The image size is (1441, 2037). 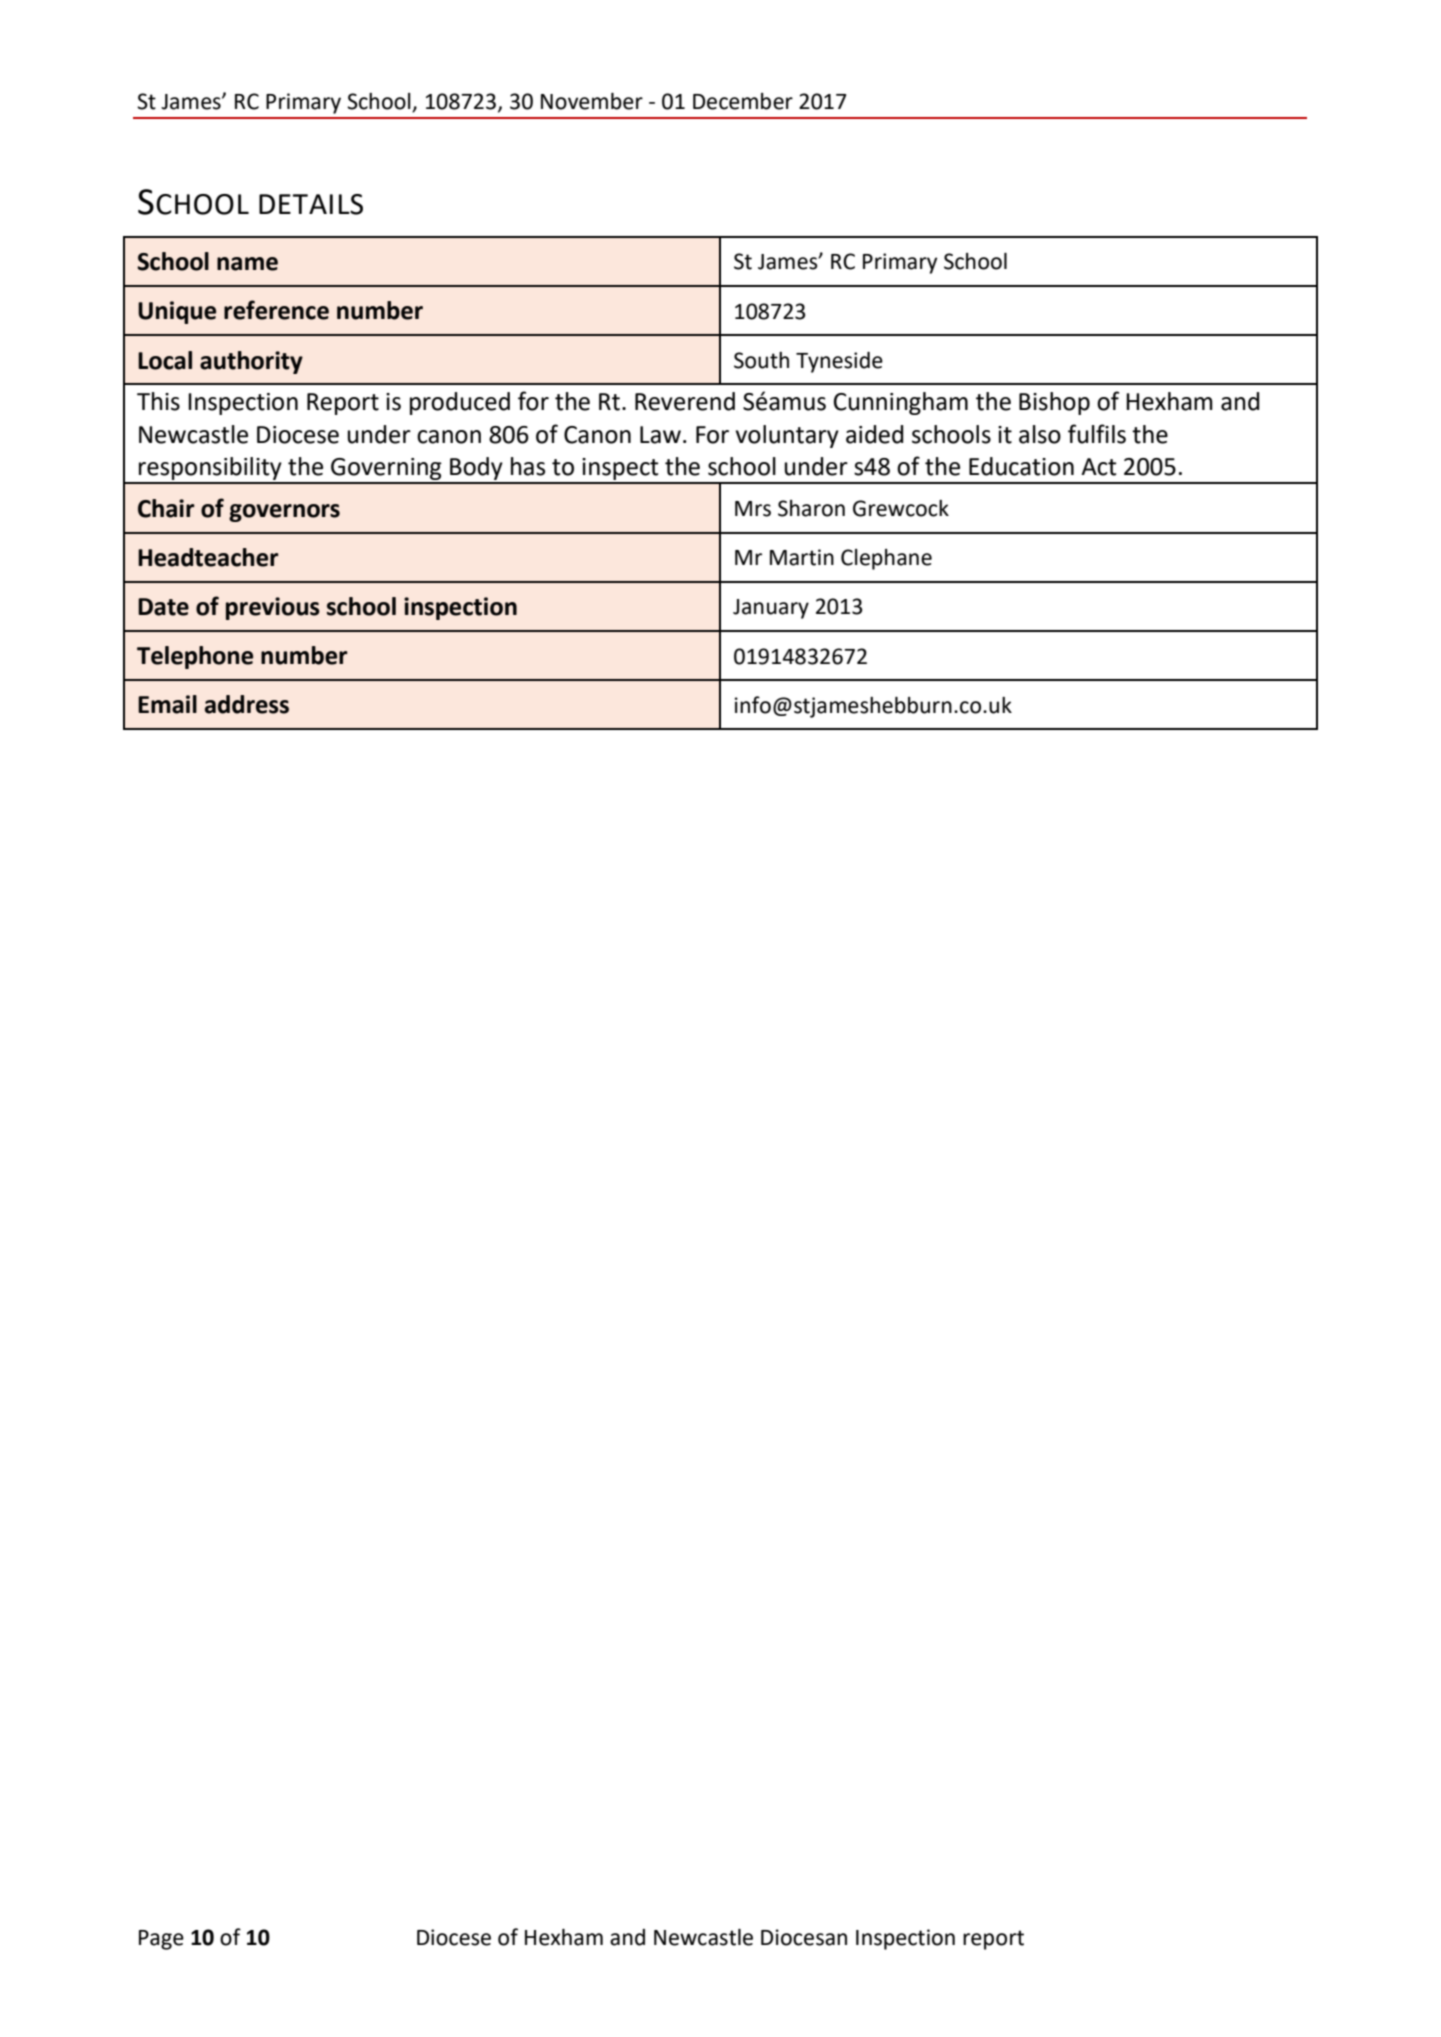 I want to click on January, so click(x=771, y=609).
